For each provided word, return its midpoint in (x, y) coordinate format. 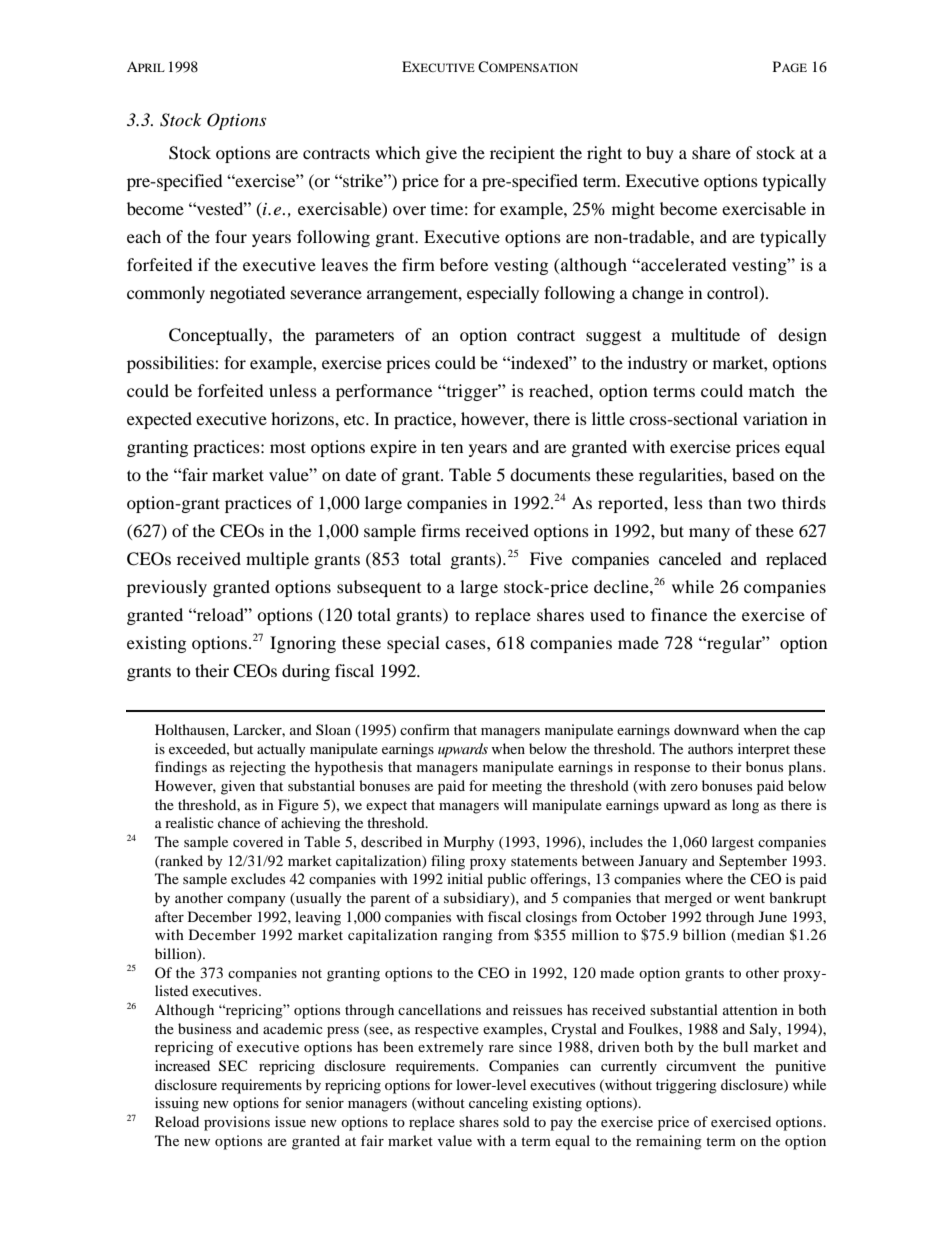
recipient (522, 154)
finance (679, 614)
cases (466, 644)
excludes (258, 878)
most (288, 447)
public (506, 880)
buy (660, 154)
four (231, 236)
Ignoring (303, 644)
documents (550, 474)
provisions (237, 1123)
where (704, 878)
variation (775, 418)
